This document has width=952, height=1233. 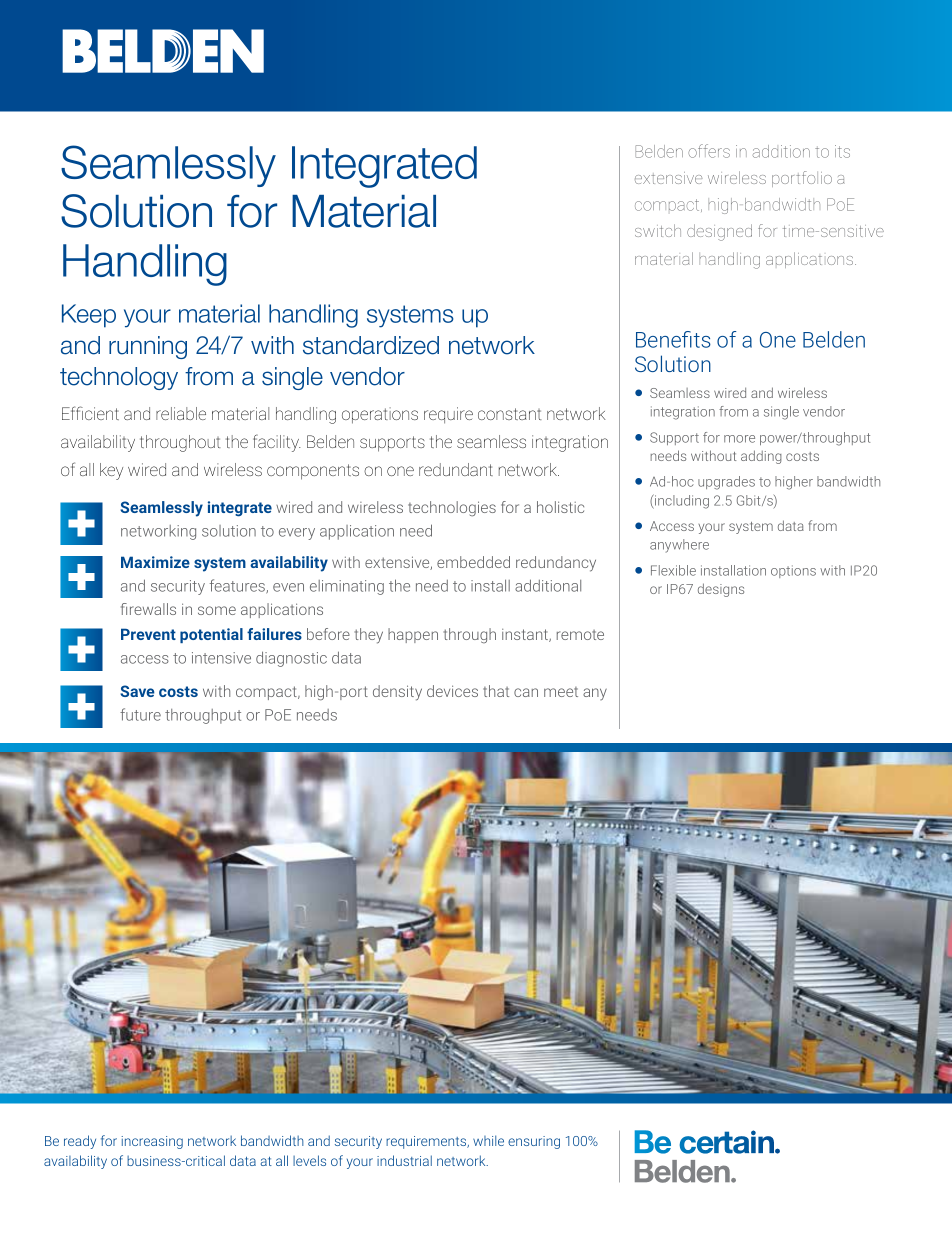 I want to click on industrial, so click(x=404, y=1160).
